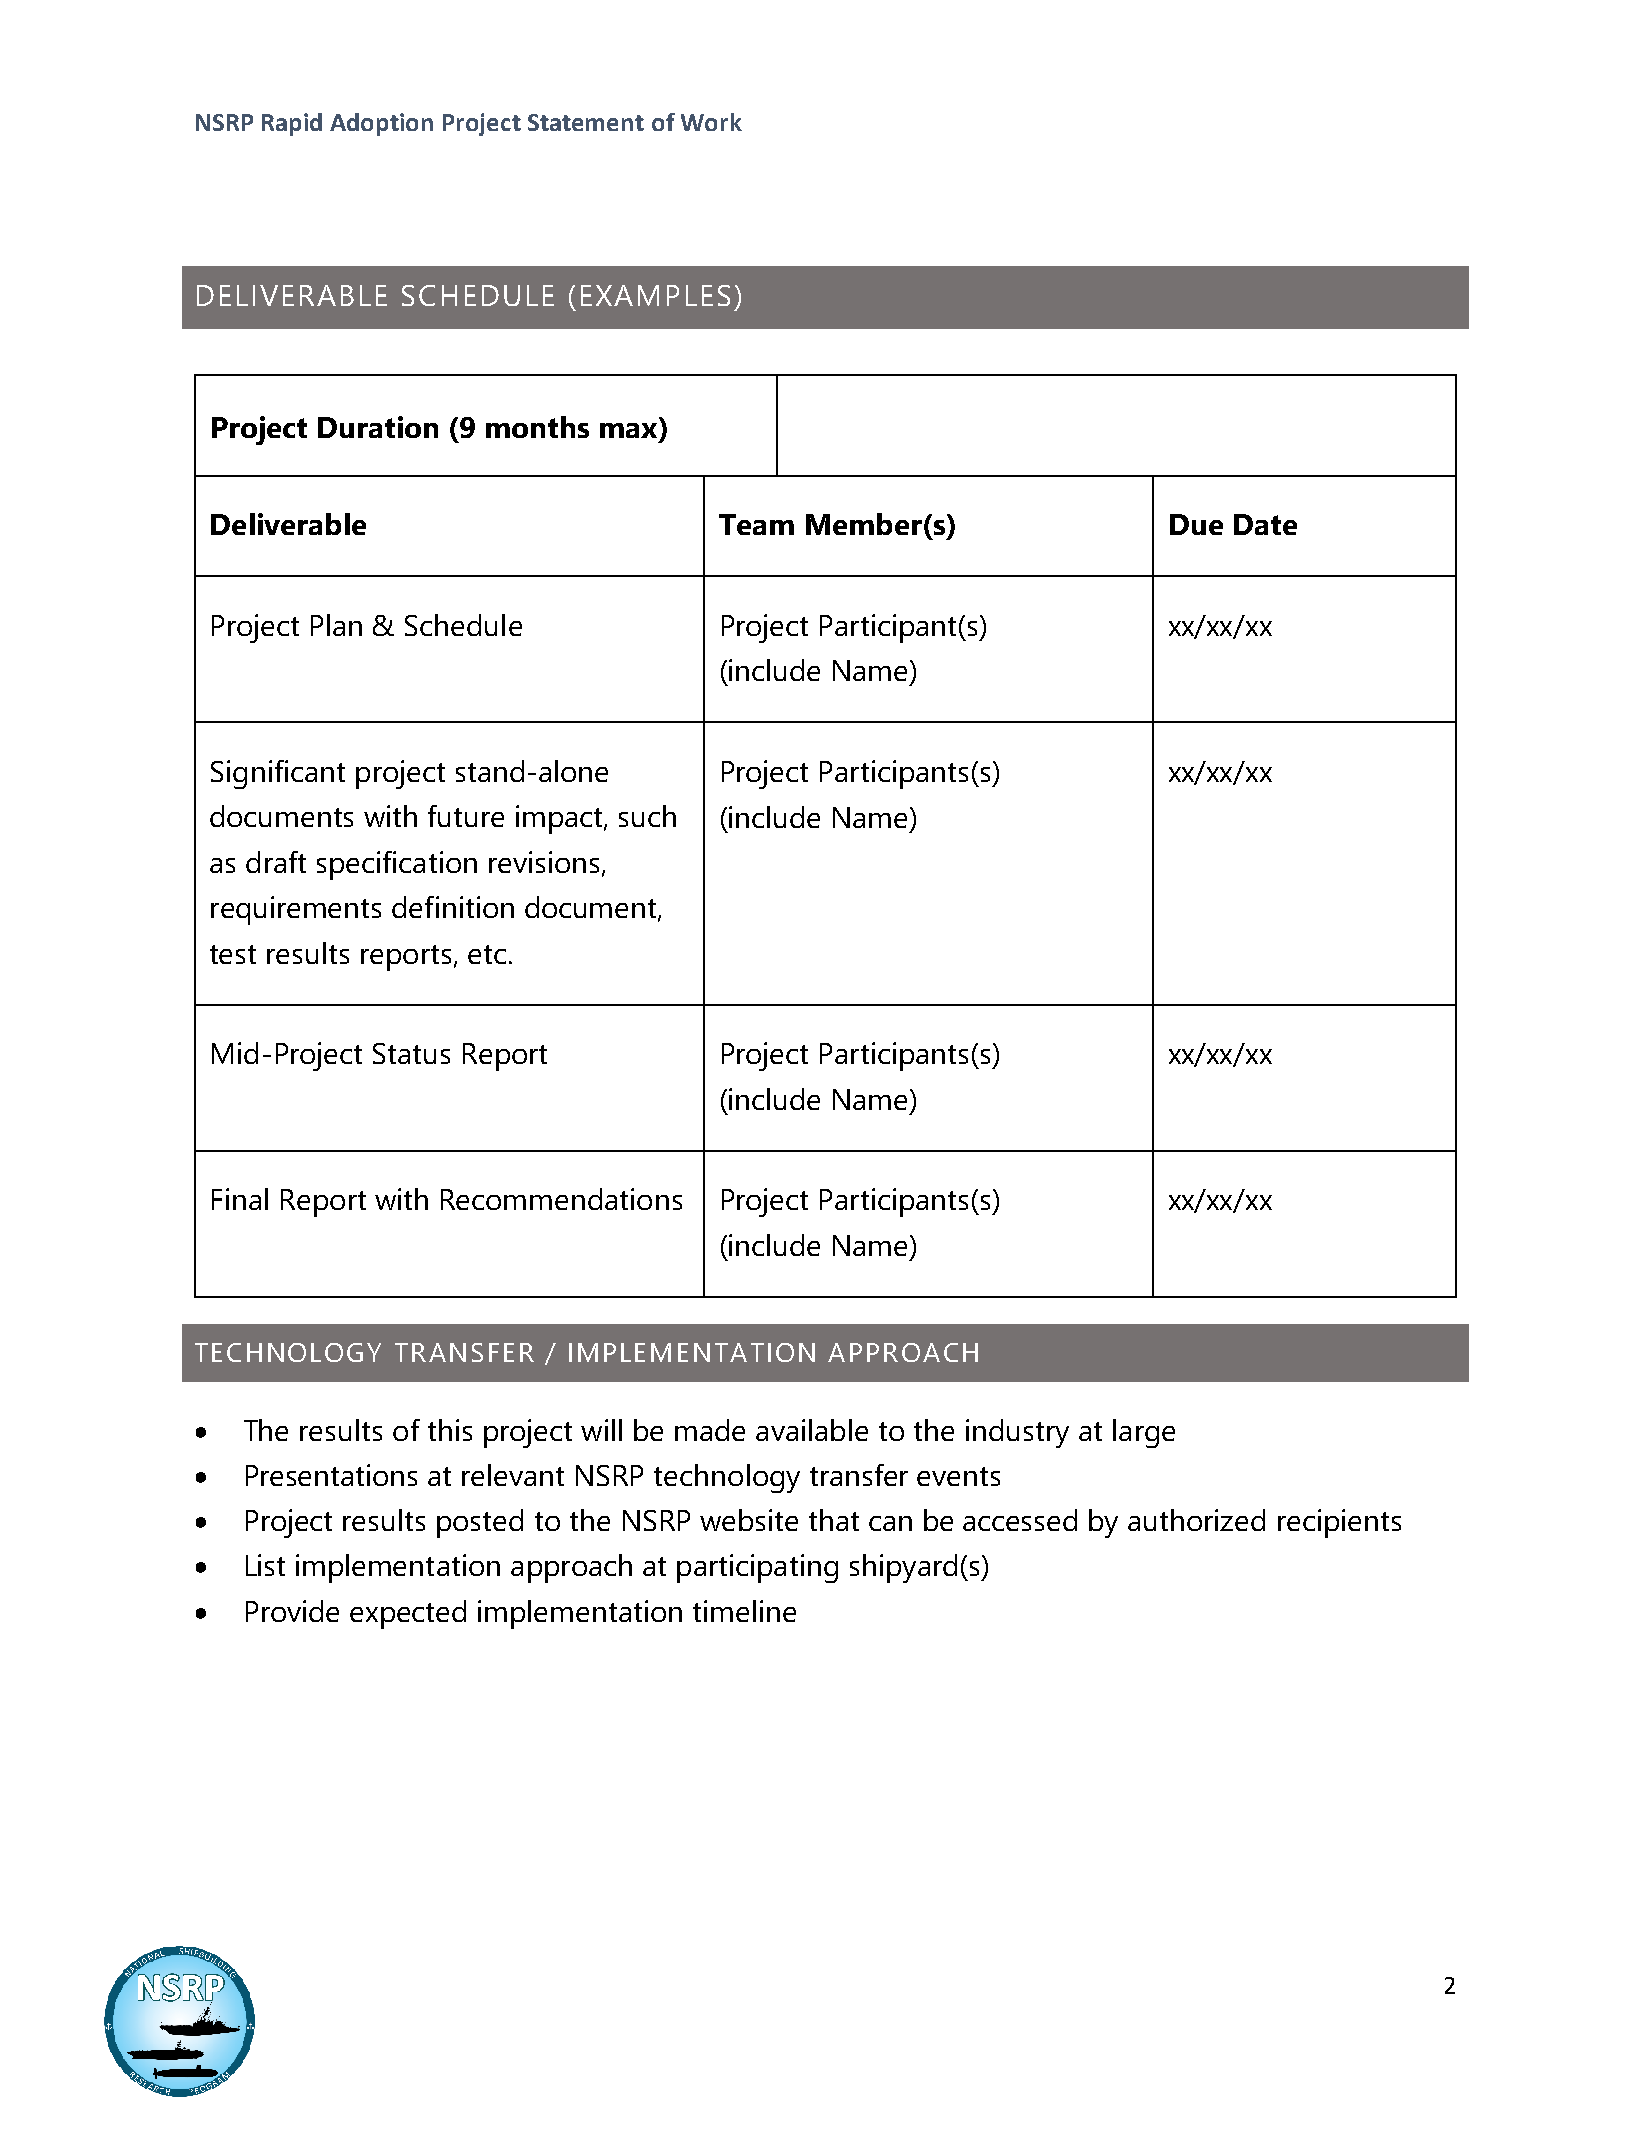  Describe the element at coordinates (411, 1053) in the document. I see `Status` at that location.
